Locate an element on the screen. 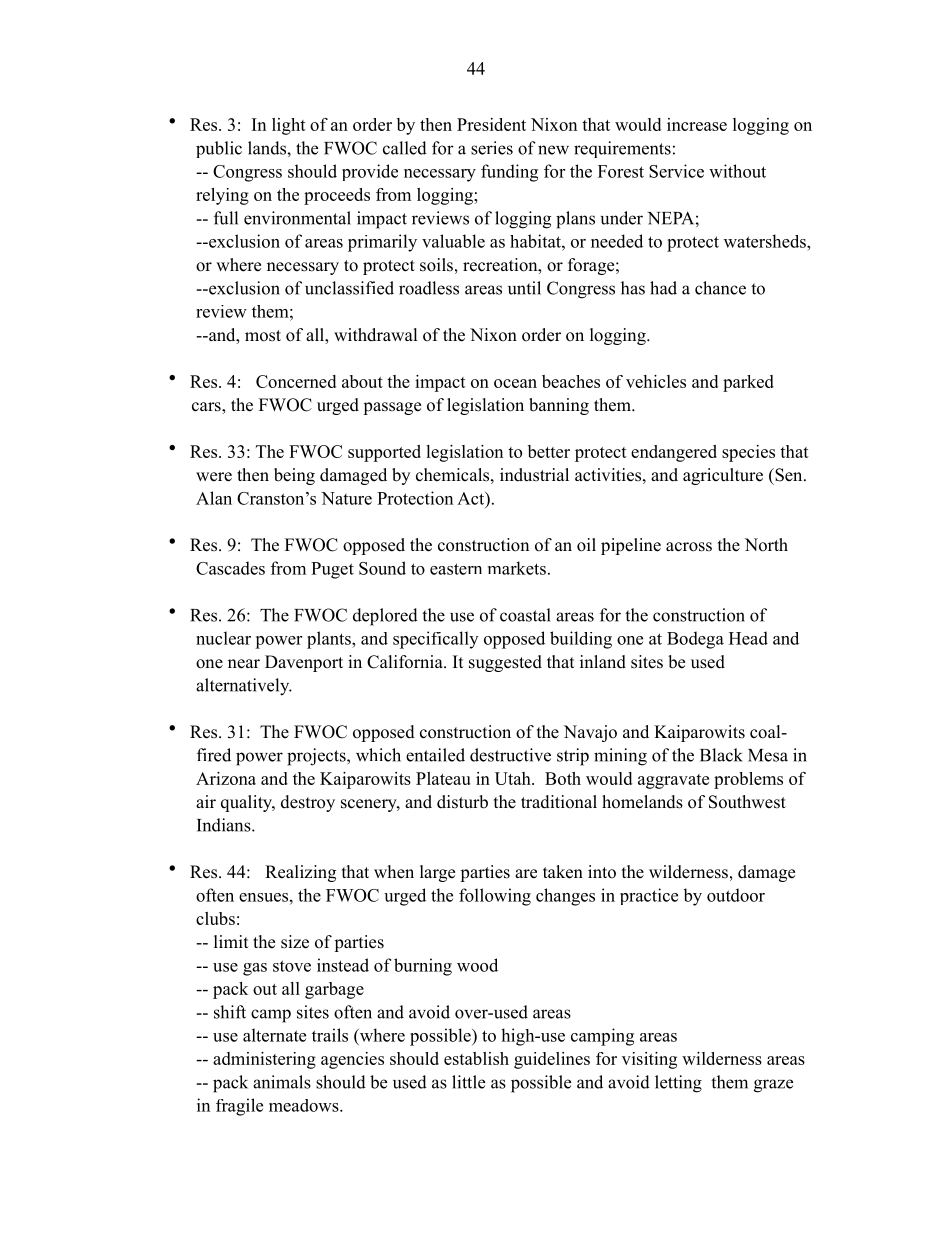 This screenshot has width=952, height=1233. Bodega is located at coordinates (695, 640).
